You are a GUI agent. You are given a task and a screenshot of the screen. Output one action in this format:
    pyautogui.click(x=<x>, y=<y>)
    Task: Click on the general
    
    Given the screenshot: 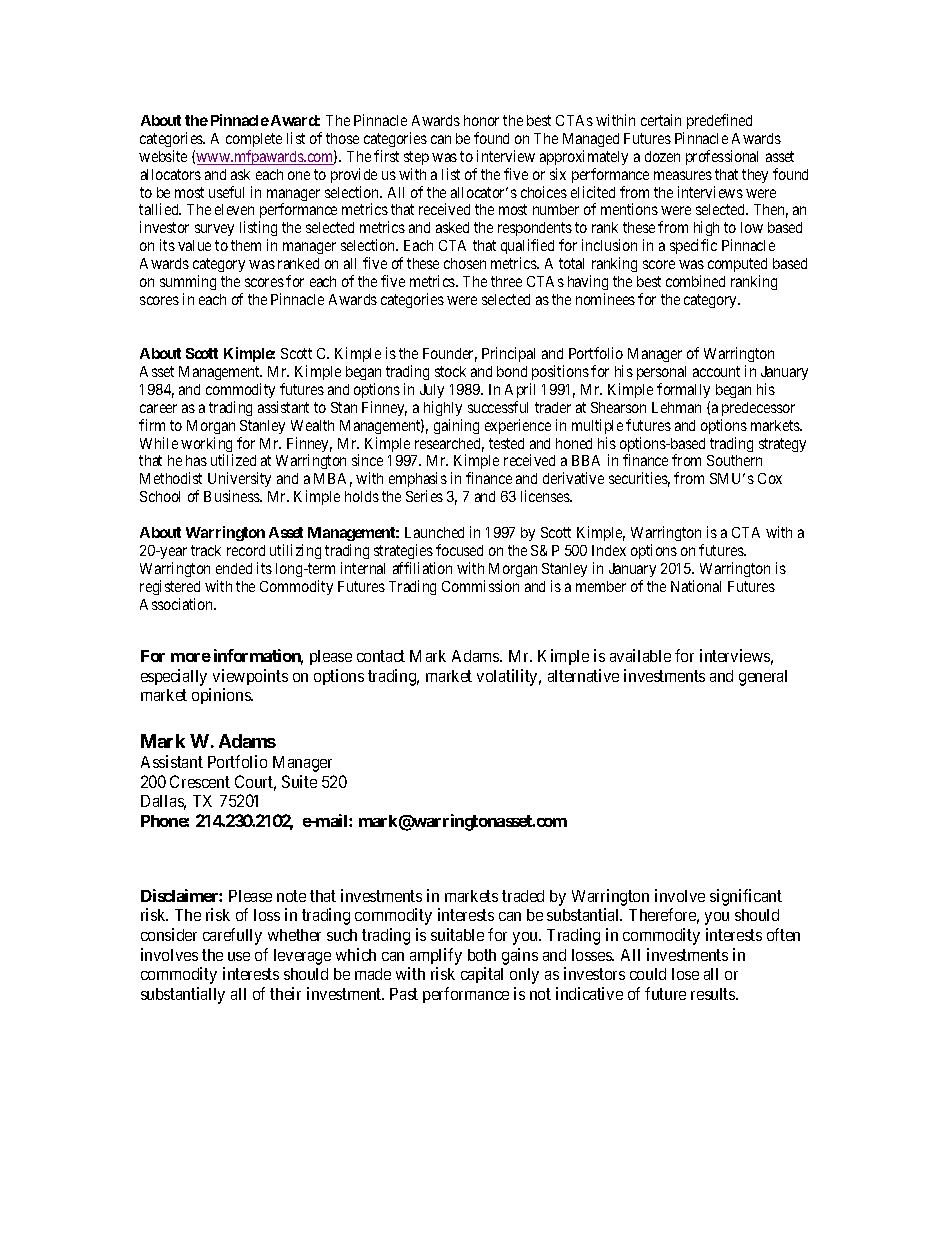 What is the action you would take?
    pyautogui.click(x=763, y=678)
